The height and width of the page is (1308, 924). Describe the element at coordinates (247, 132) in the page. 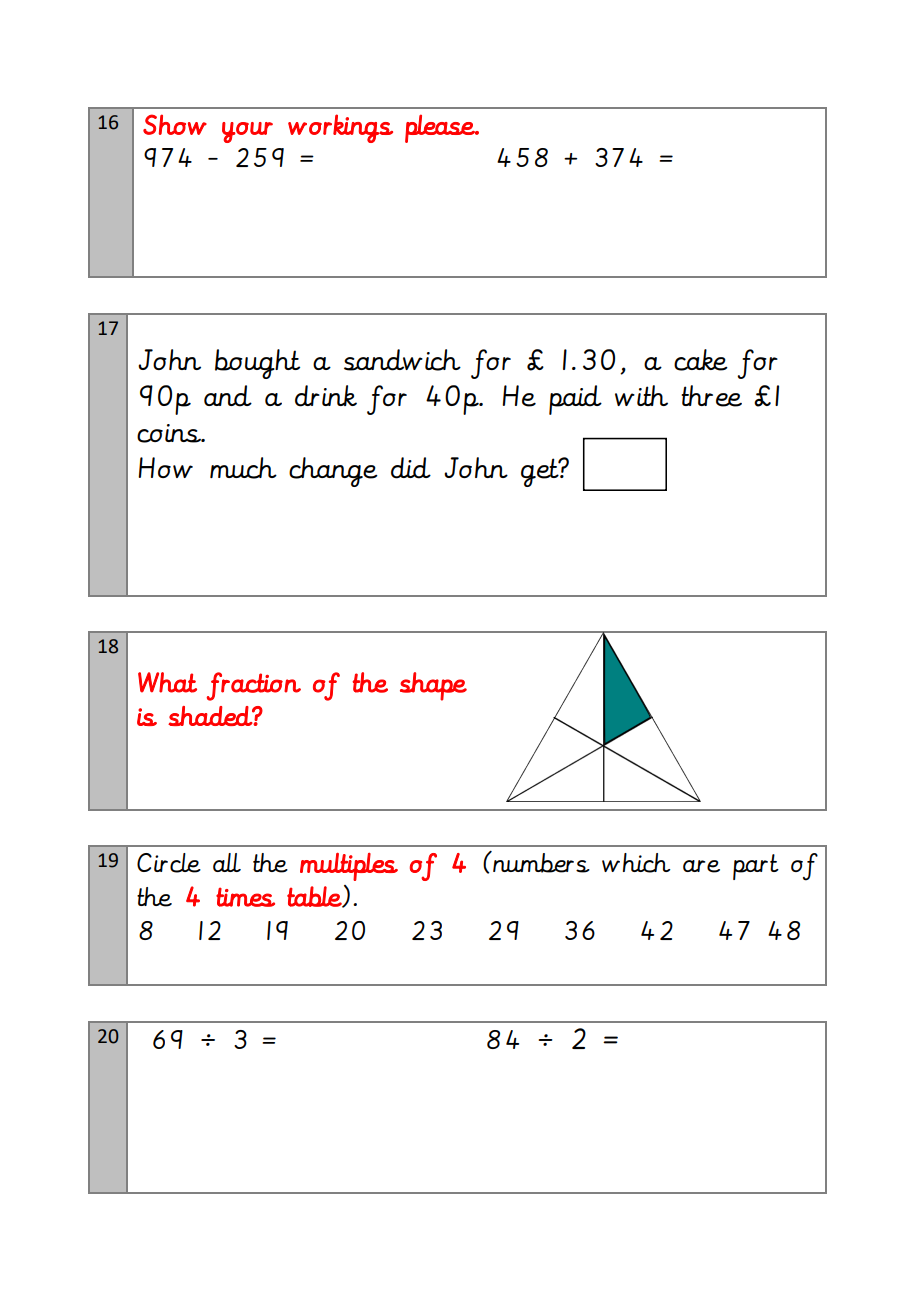

I see `your` at that location.
